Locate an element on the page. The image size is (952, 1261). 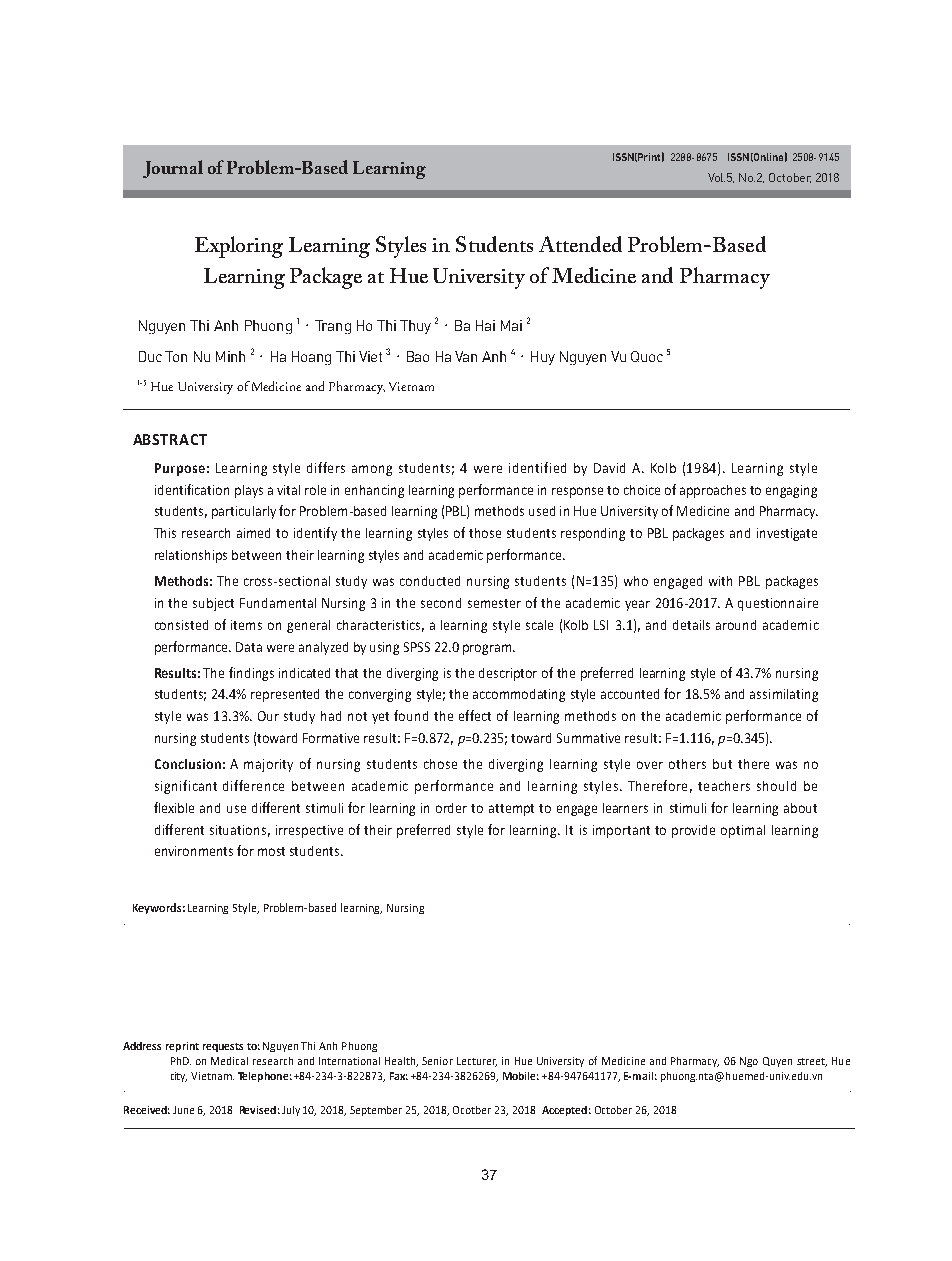
Journal is located at coordinates (173, 169).
